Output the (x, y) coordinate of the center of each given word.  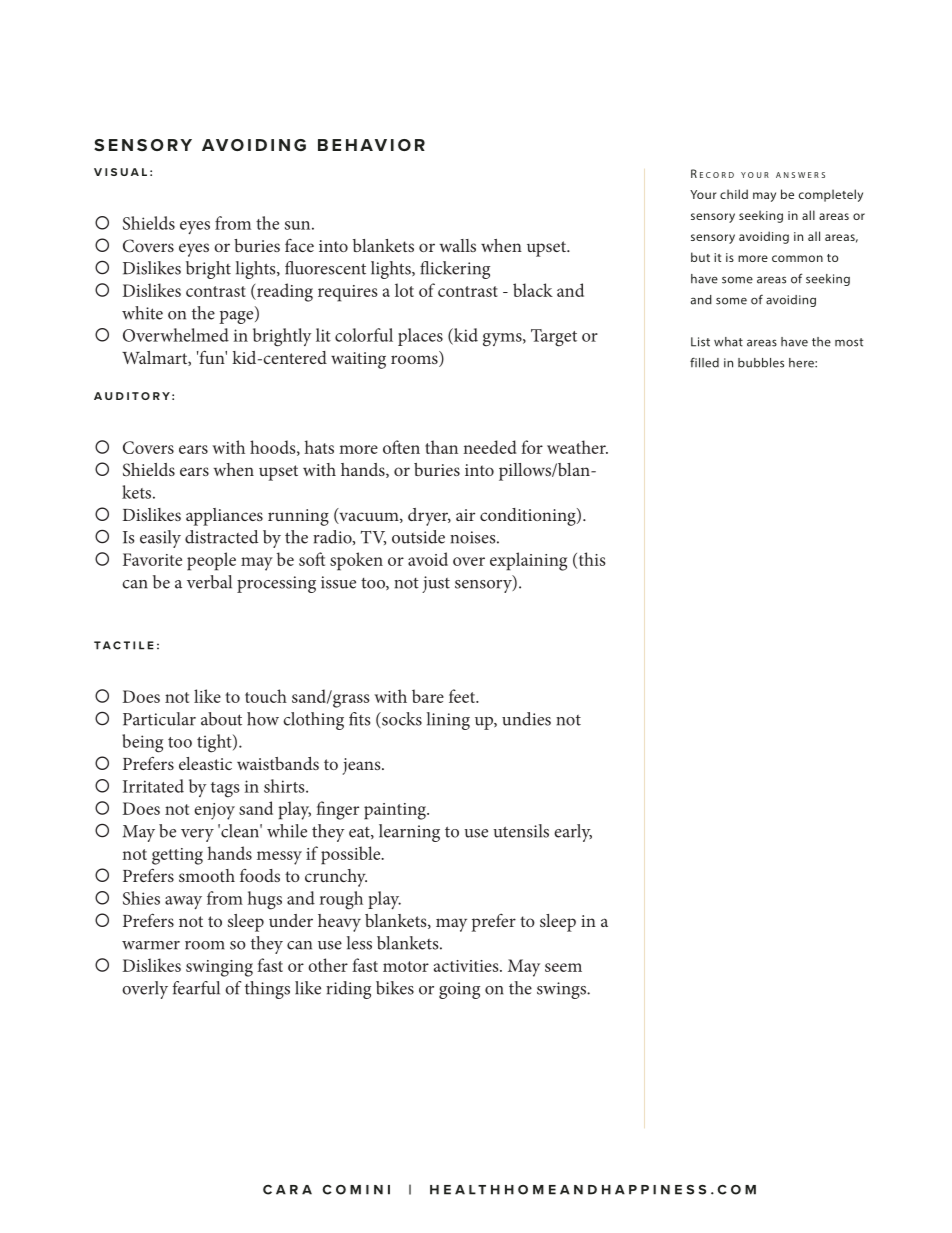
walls (457, 245)
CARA (287, 1190)
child (734, 194)
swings (563, 990)
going (459, 990)
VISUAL (120, 172)
